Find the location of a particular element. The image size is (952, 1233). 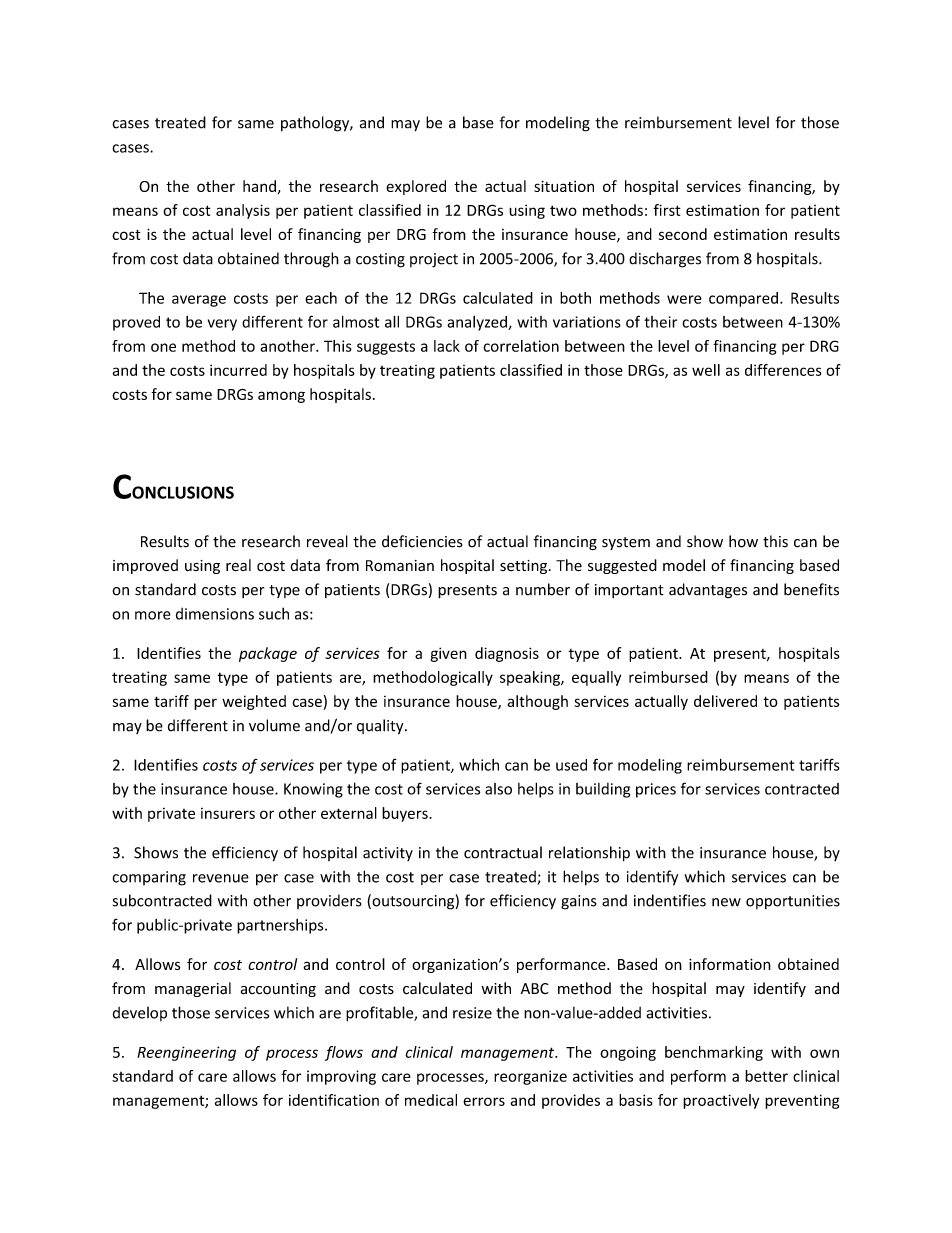

also is located at coordinates (498, 789).
